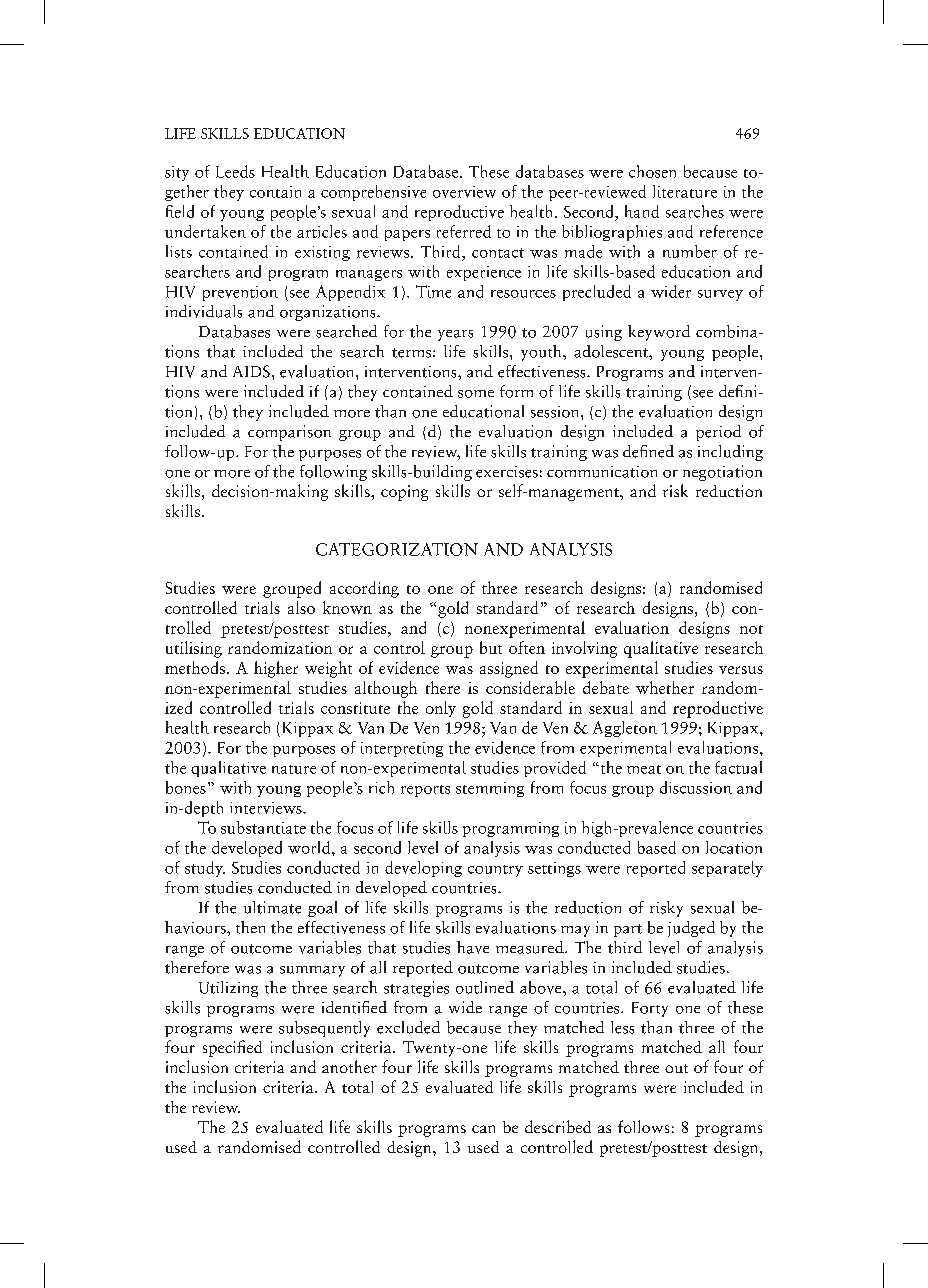 Image resolution: width=928 pixels, height=1288 pixels. I want to click on literature, so click(685, 191).
